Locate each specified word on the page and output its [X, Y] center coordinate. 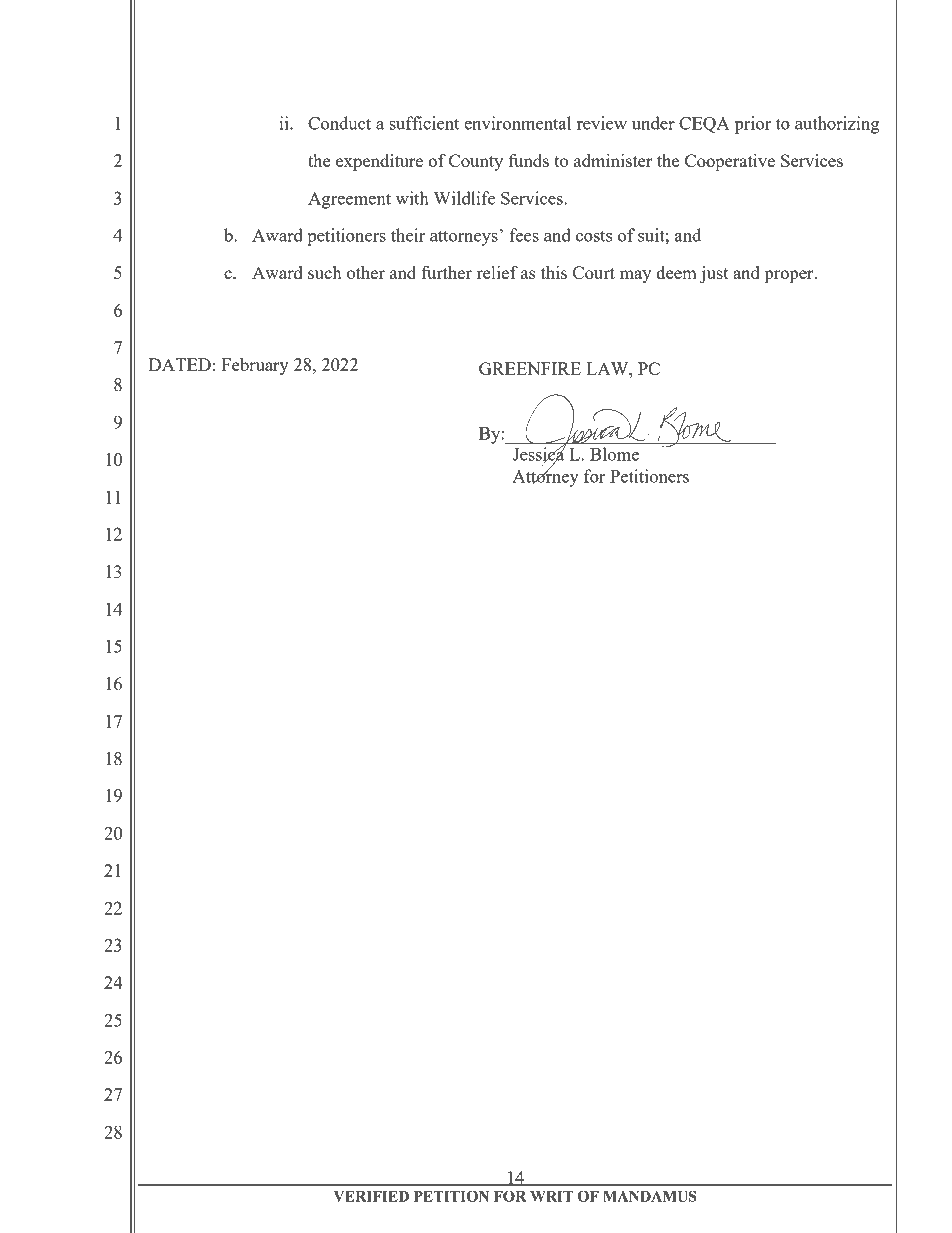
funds [529, 160]
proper [790, 276]
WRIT [551, 1196]
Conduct [339, 123]
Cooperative [730, 162]
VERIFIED [371, 1196]
